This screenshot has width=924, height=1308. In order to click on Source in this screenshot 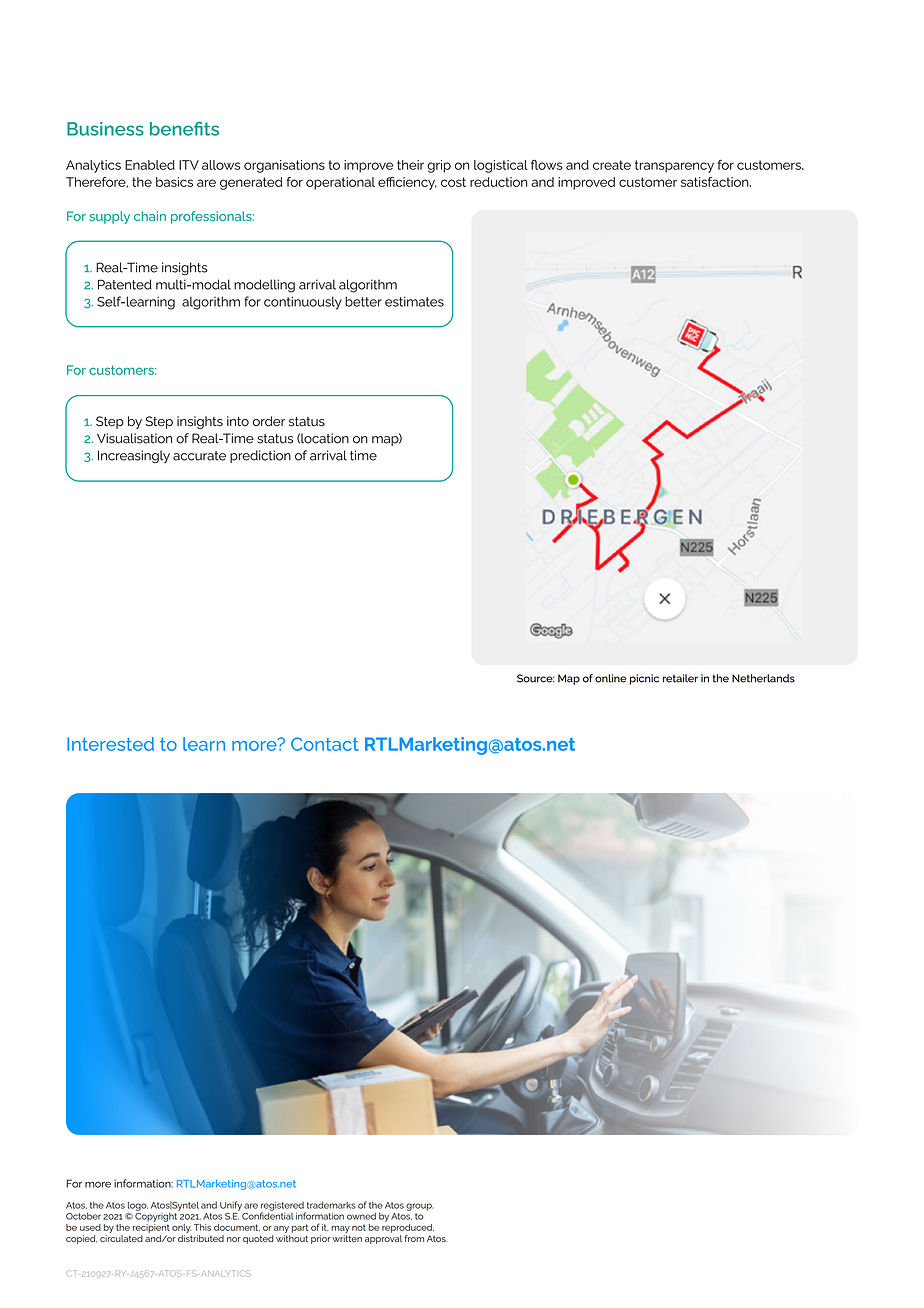, I will do `click(535, 678)`.
